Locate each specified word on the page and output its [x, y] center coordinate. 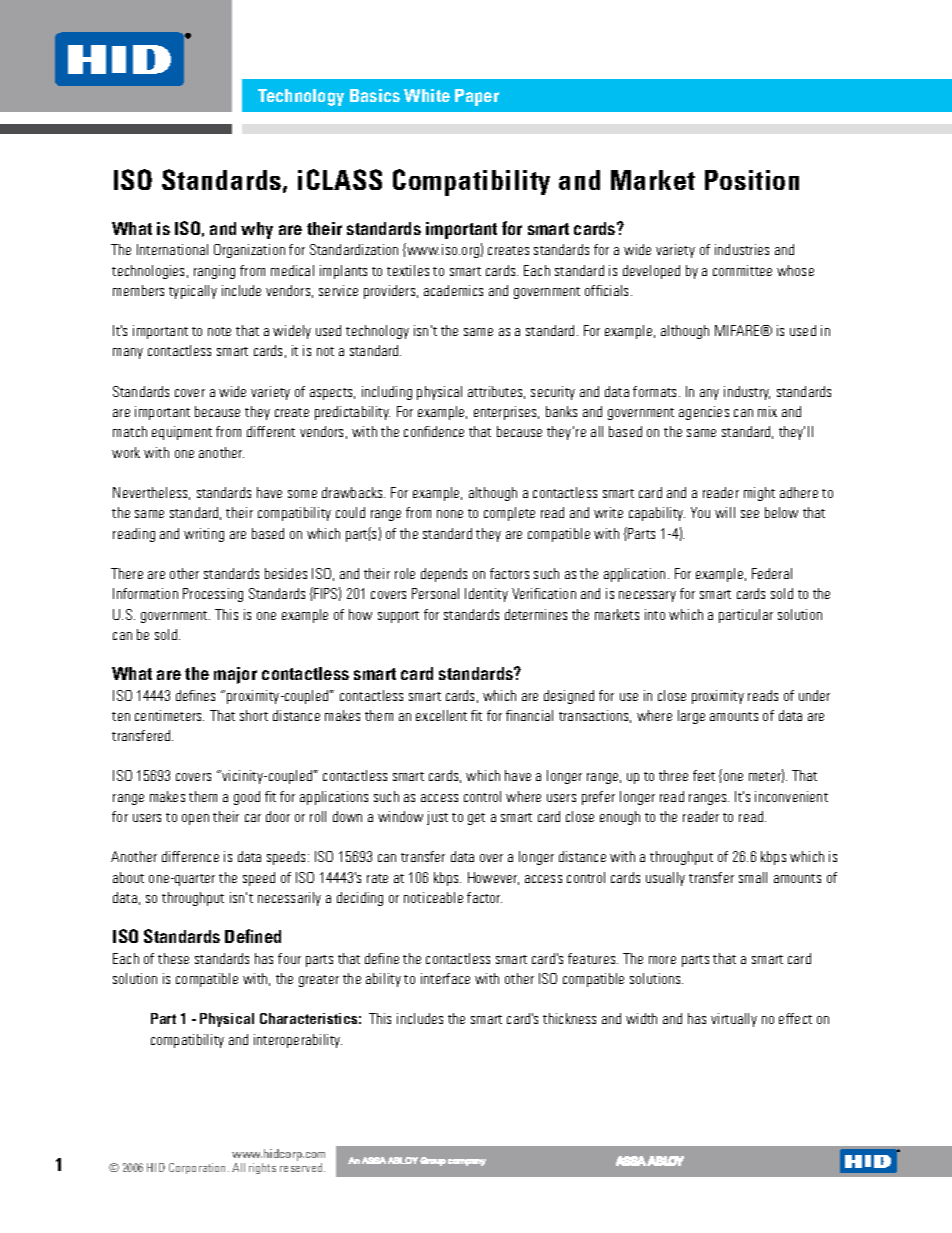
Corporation [199, 1168]
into [655, 614]
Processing [213, 595]
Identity [486, 595]
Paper [477, 97]
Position [752, 180]
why [257, 230]
